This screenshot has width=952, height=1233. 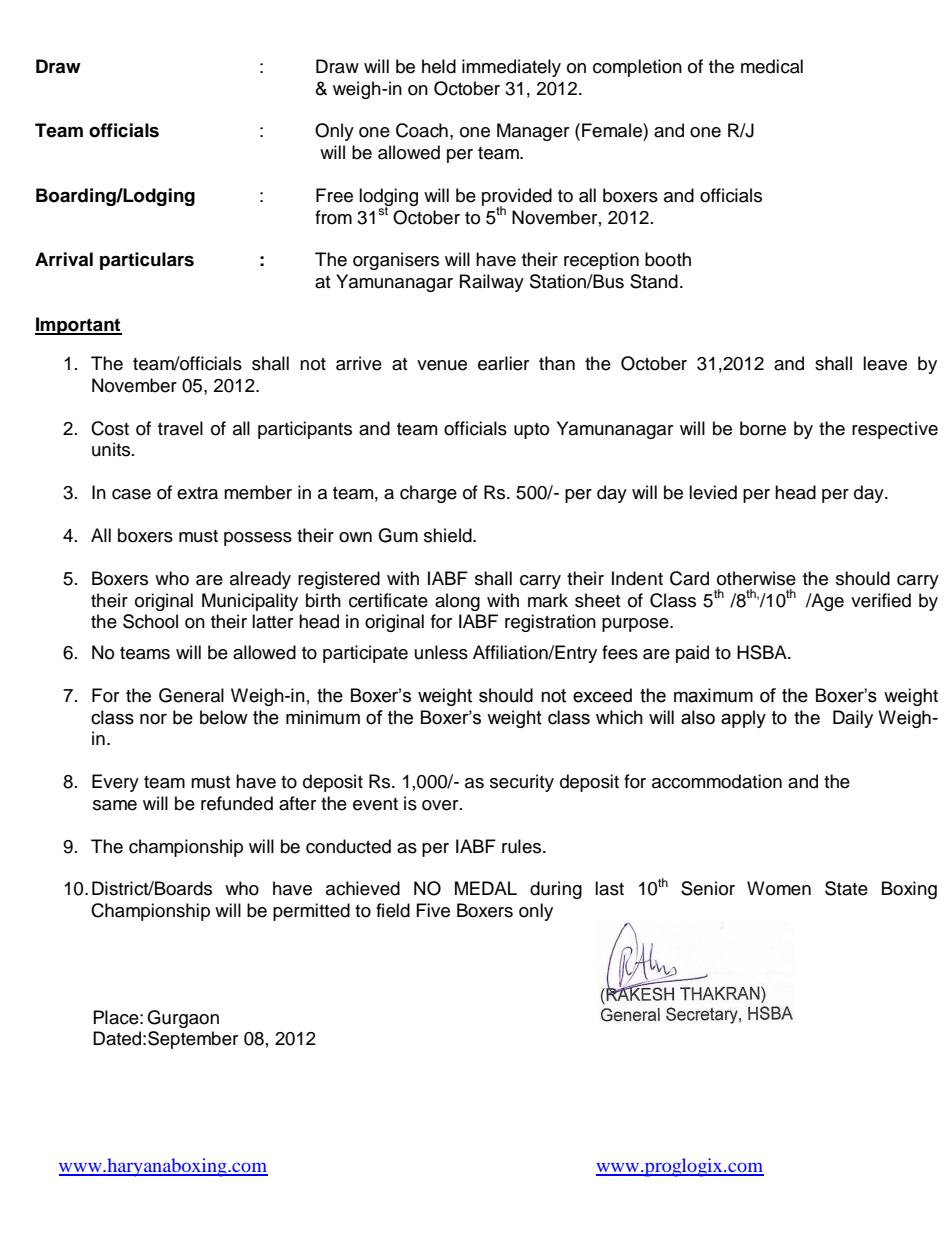 What do you see at coordinates (511, 68) in the screenshot?
I see `immediately` at bounding box center [511, 68].
